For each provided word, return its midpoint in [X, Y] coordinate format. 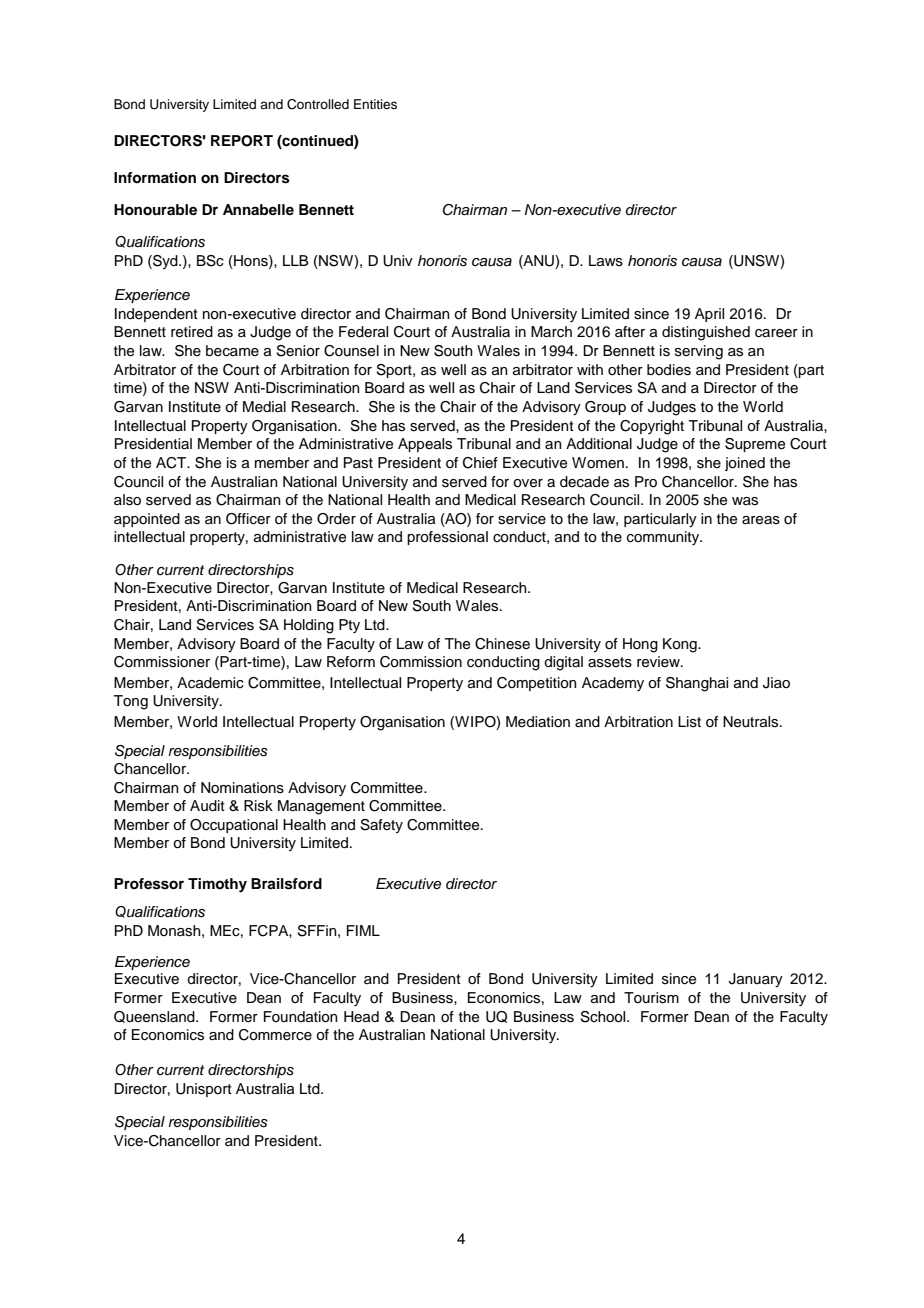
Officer [248, 519]
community [664, 538]
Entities [375, 104]
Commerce [275, 1035]
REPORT [242, 141]
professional [447, 538]
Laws [606, 261]
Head [361, 1016]
